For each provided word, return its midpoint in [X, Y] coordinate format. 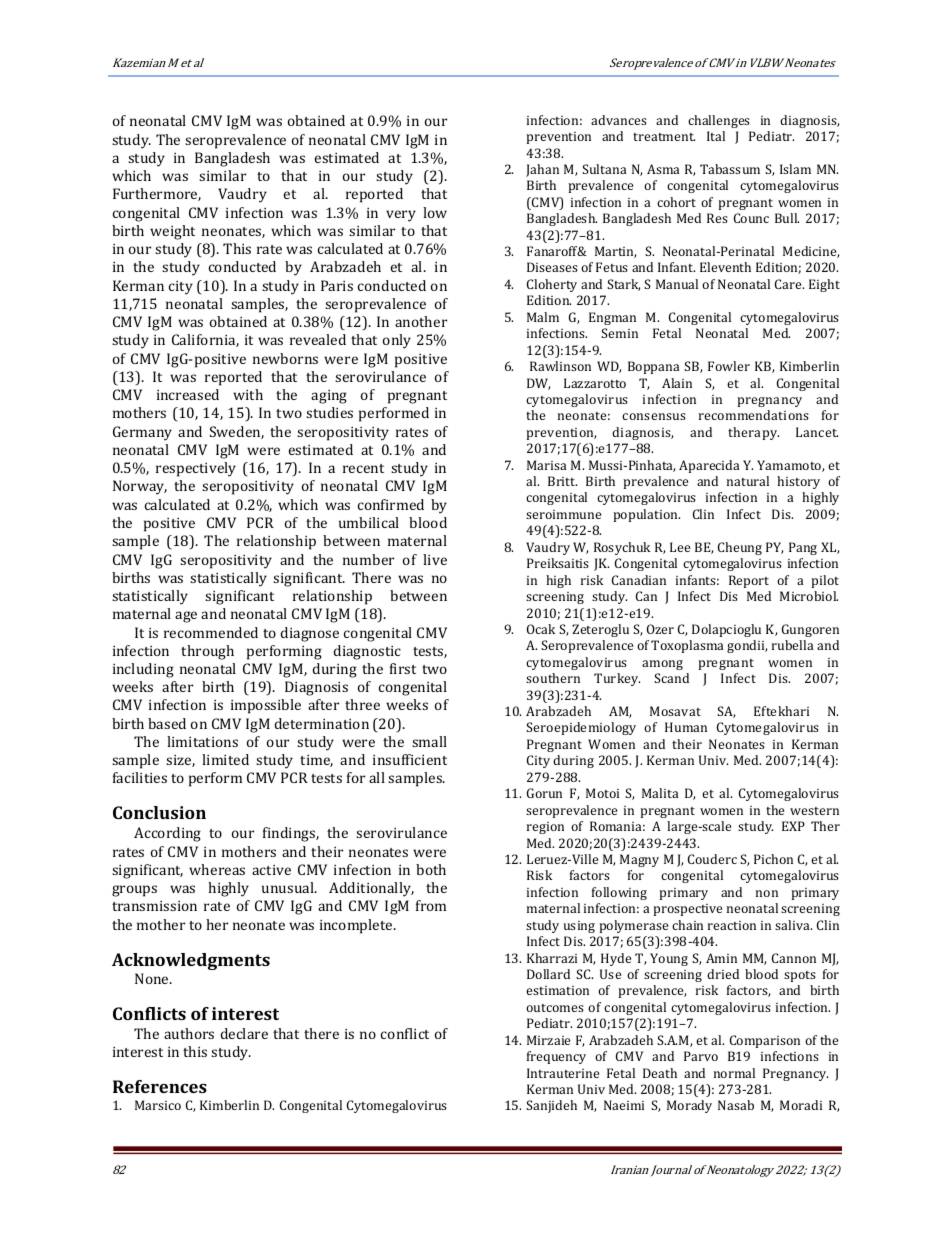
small [429, 741]
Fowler [729, 366]
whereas [217, 869]
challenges [719, 121]
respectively [196, 469]
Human [686, 727]
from [431, 905]
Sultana [604, 169]
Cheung [740, 548]
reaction [732, 925]
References [160, 1086]
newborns [285, 358]
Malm [543, 317]
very [401, 216]
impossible [266, 706]
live [435, 559]
